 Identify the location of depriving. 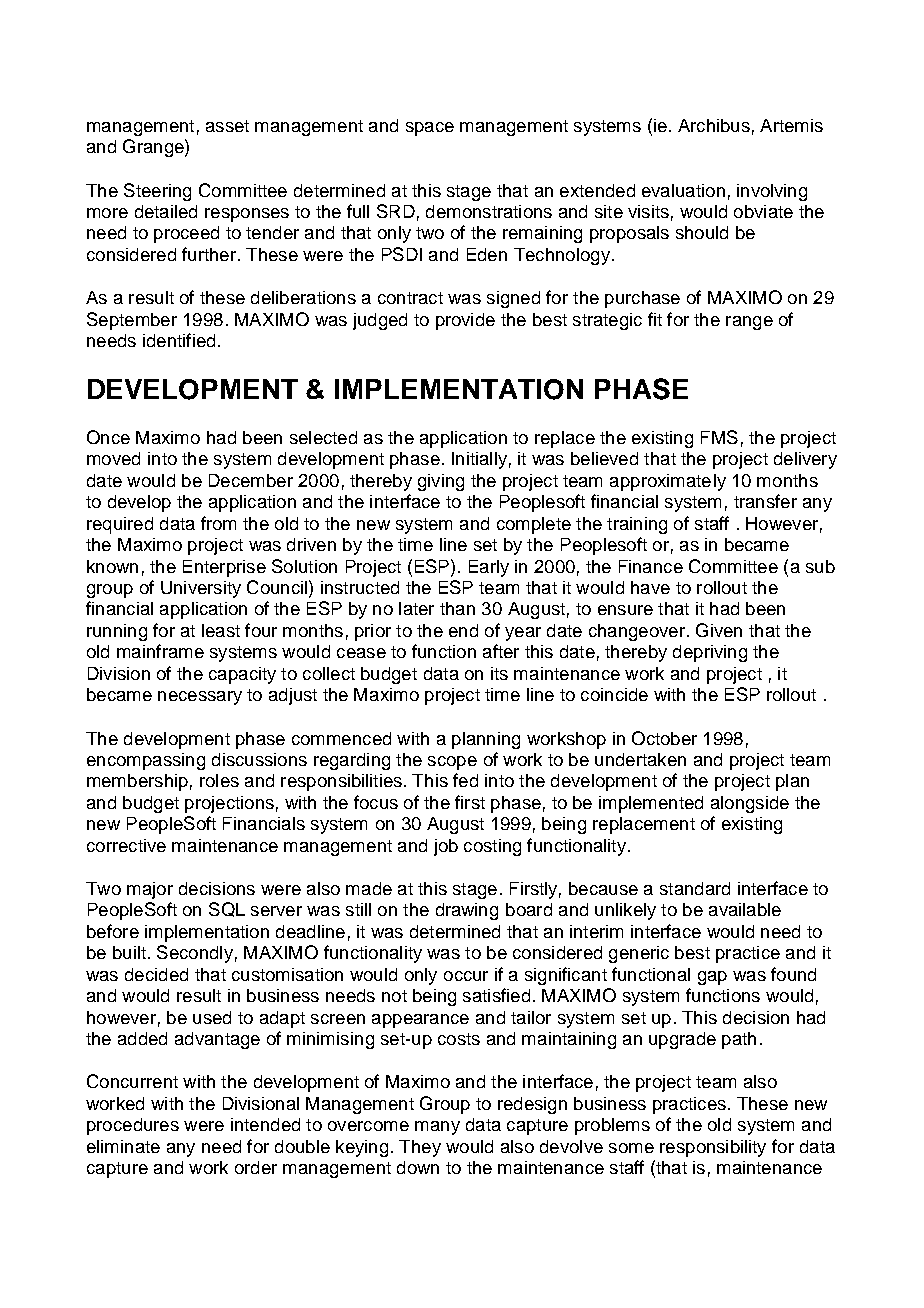
(710, 653).
